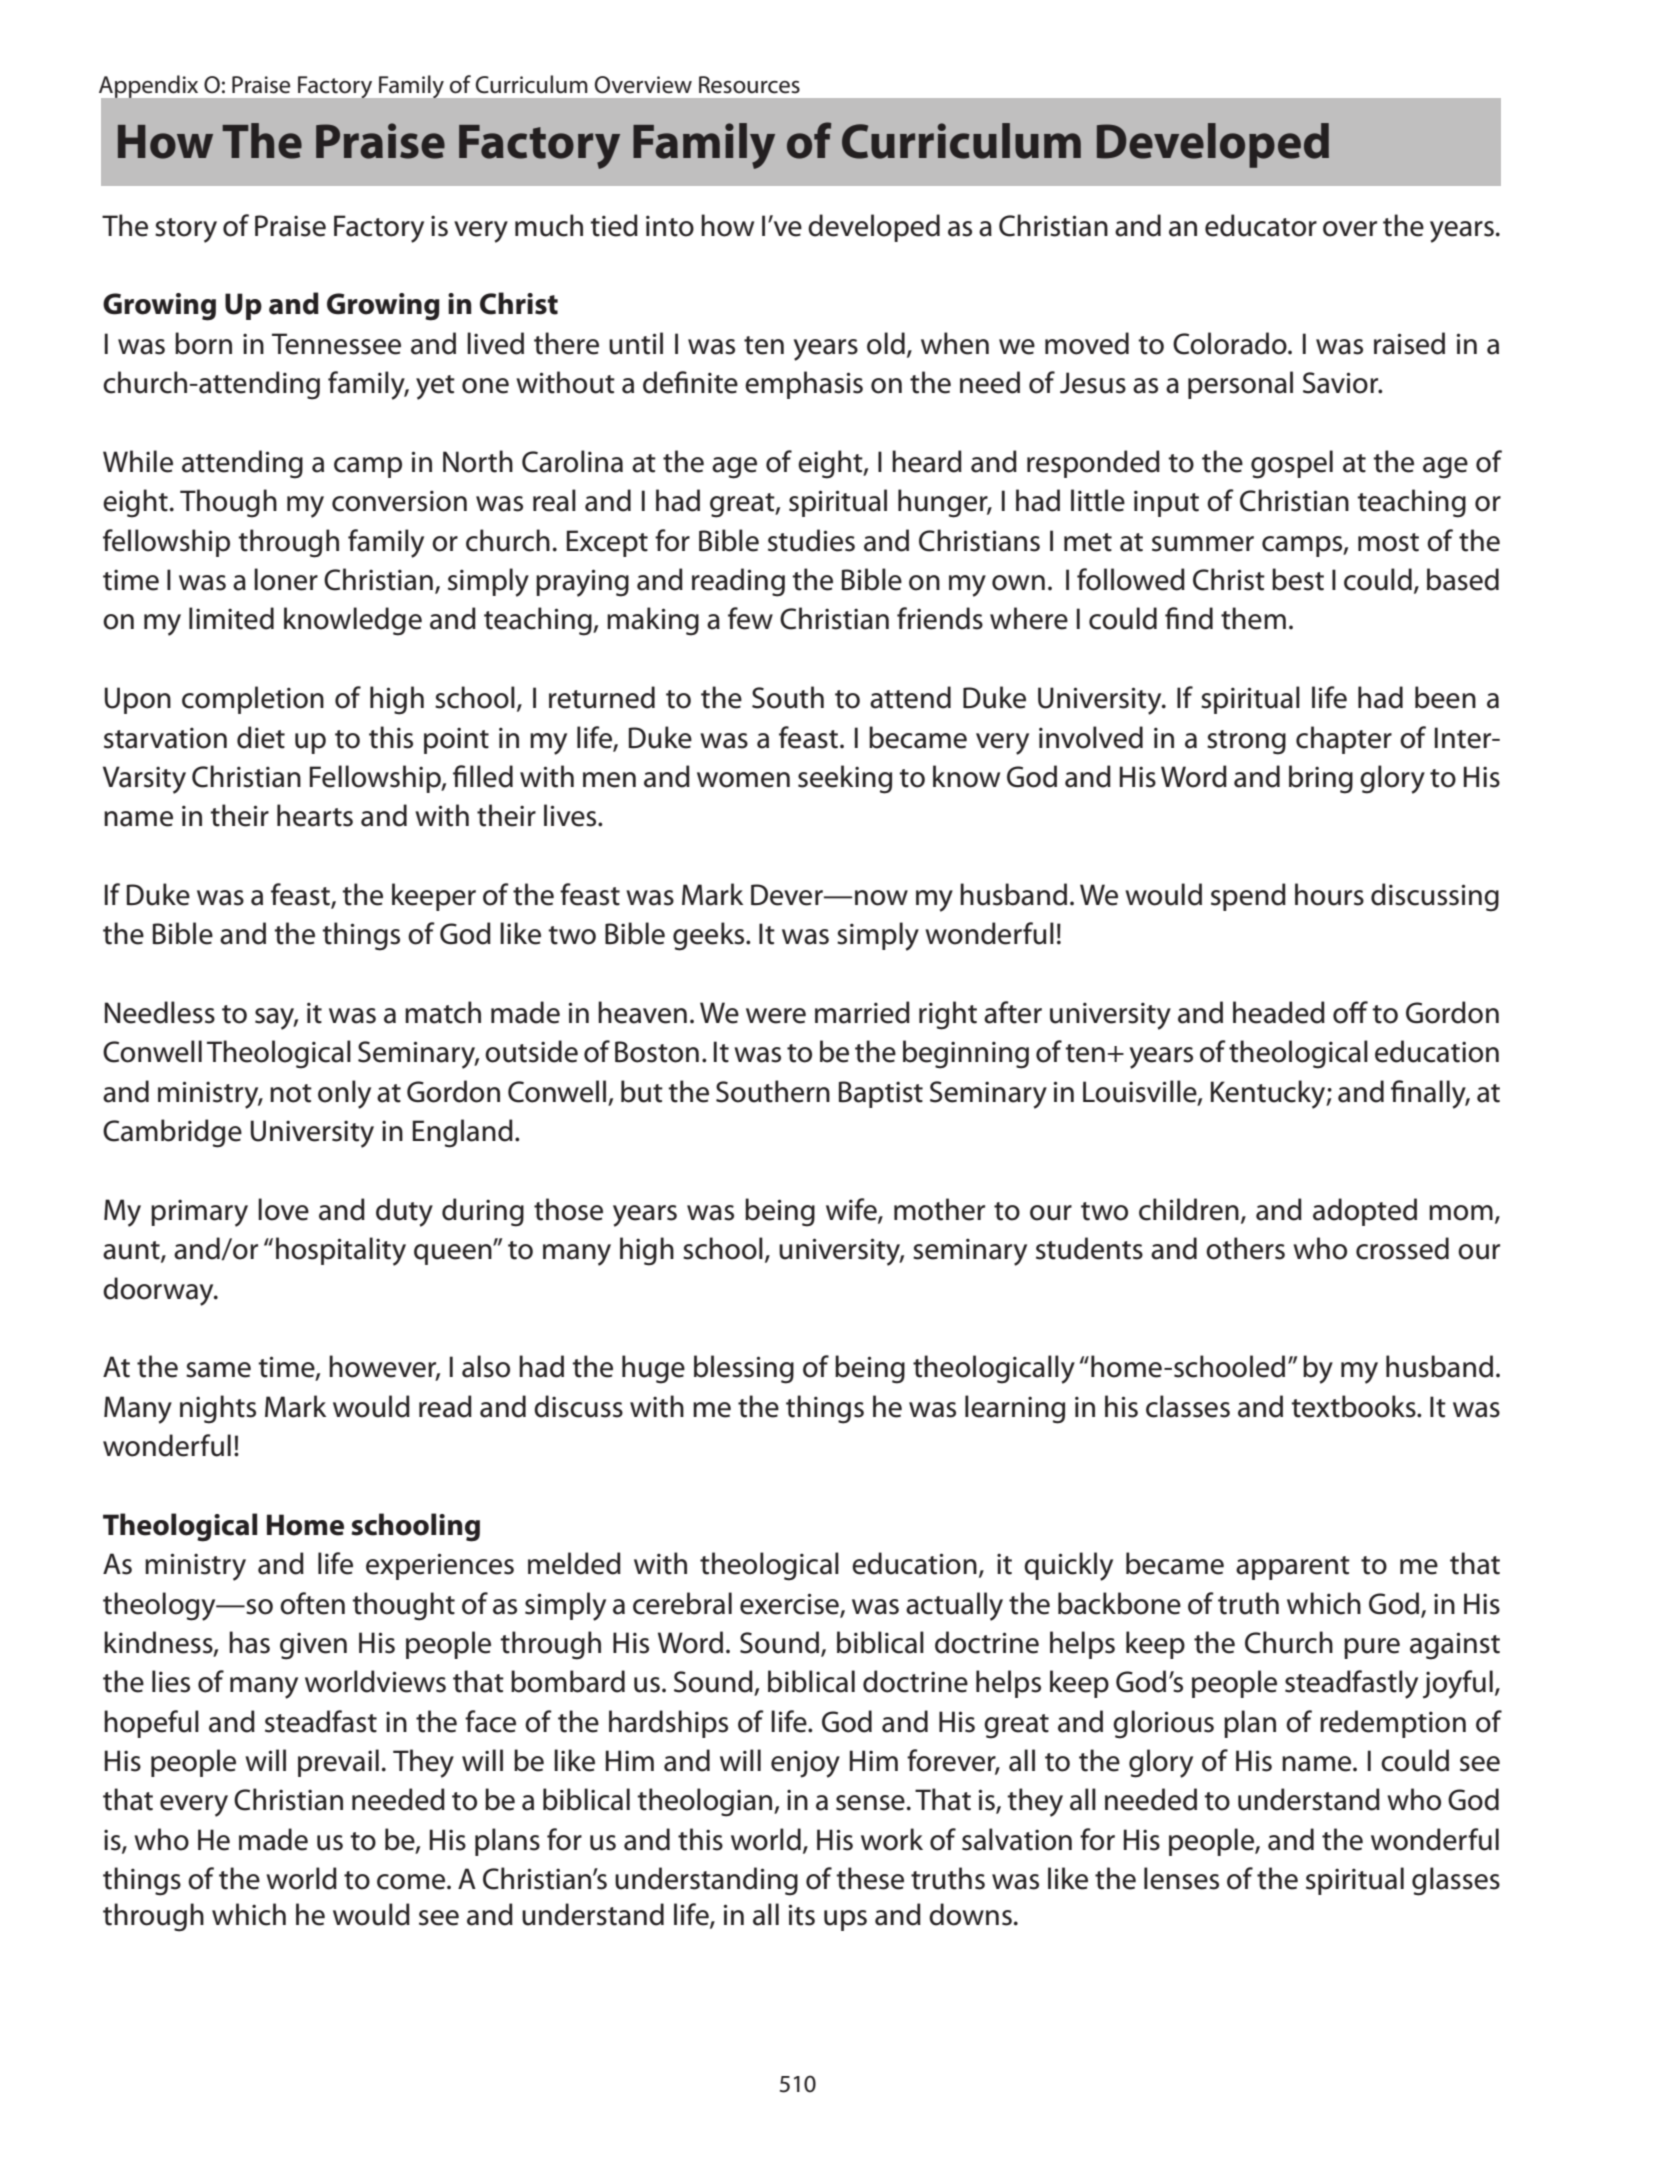 The height and width of the page is (2165, 1673). What do you see at coordinates (291, 1093) in the page?
I see `not` at bounding box center [291, 1093].
